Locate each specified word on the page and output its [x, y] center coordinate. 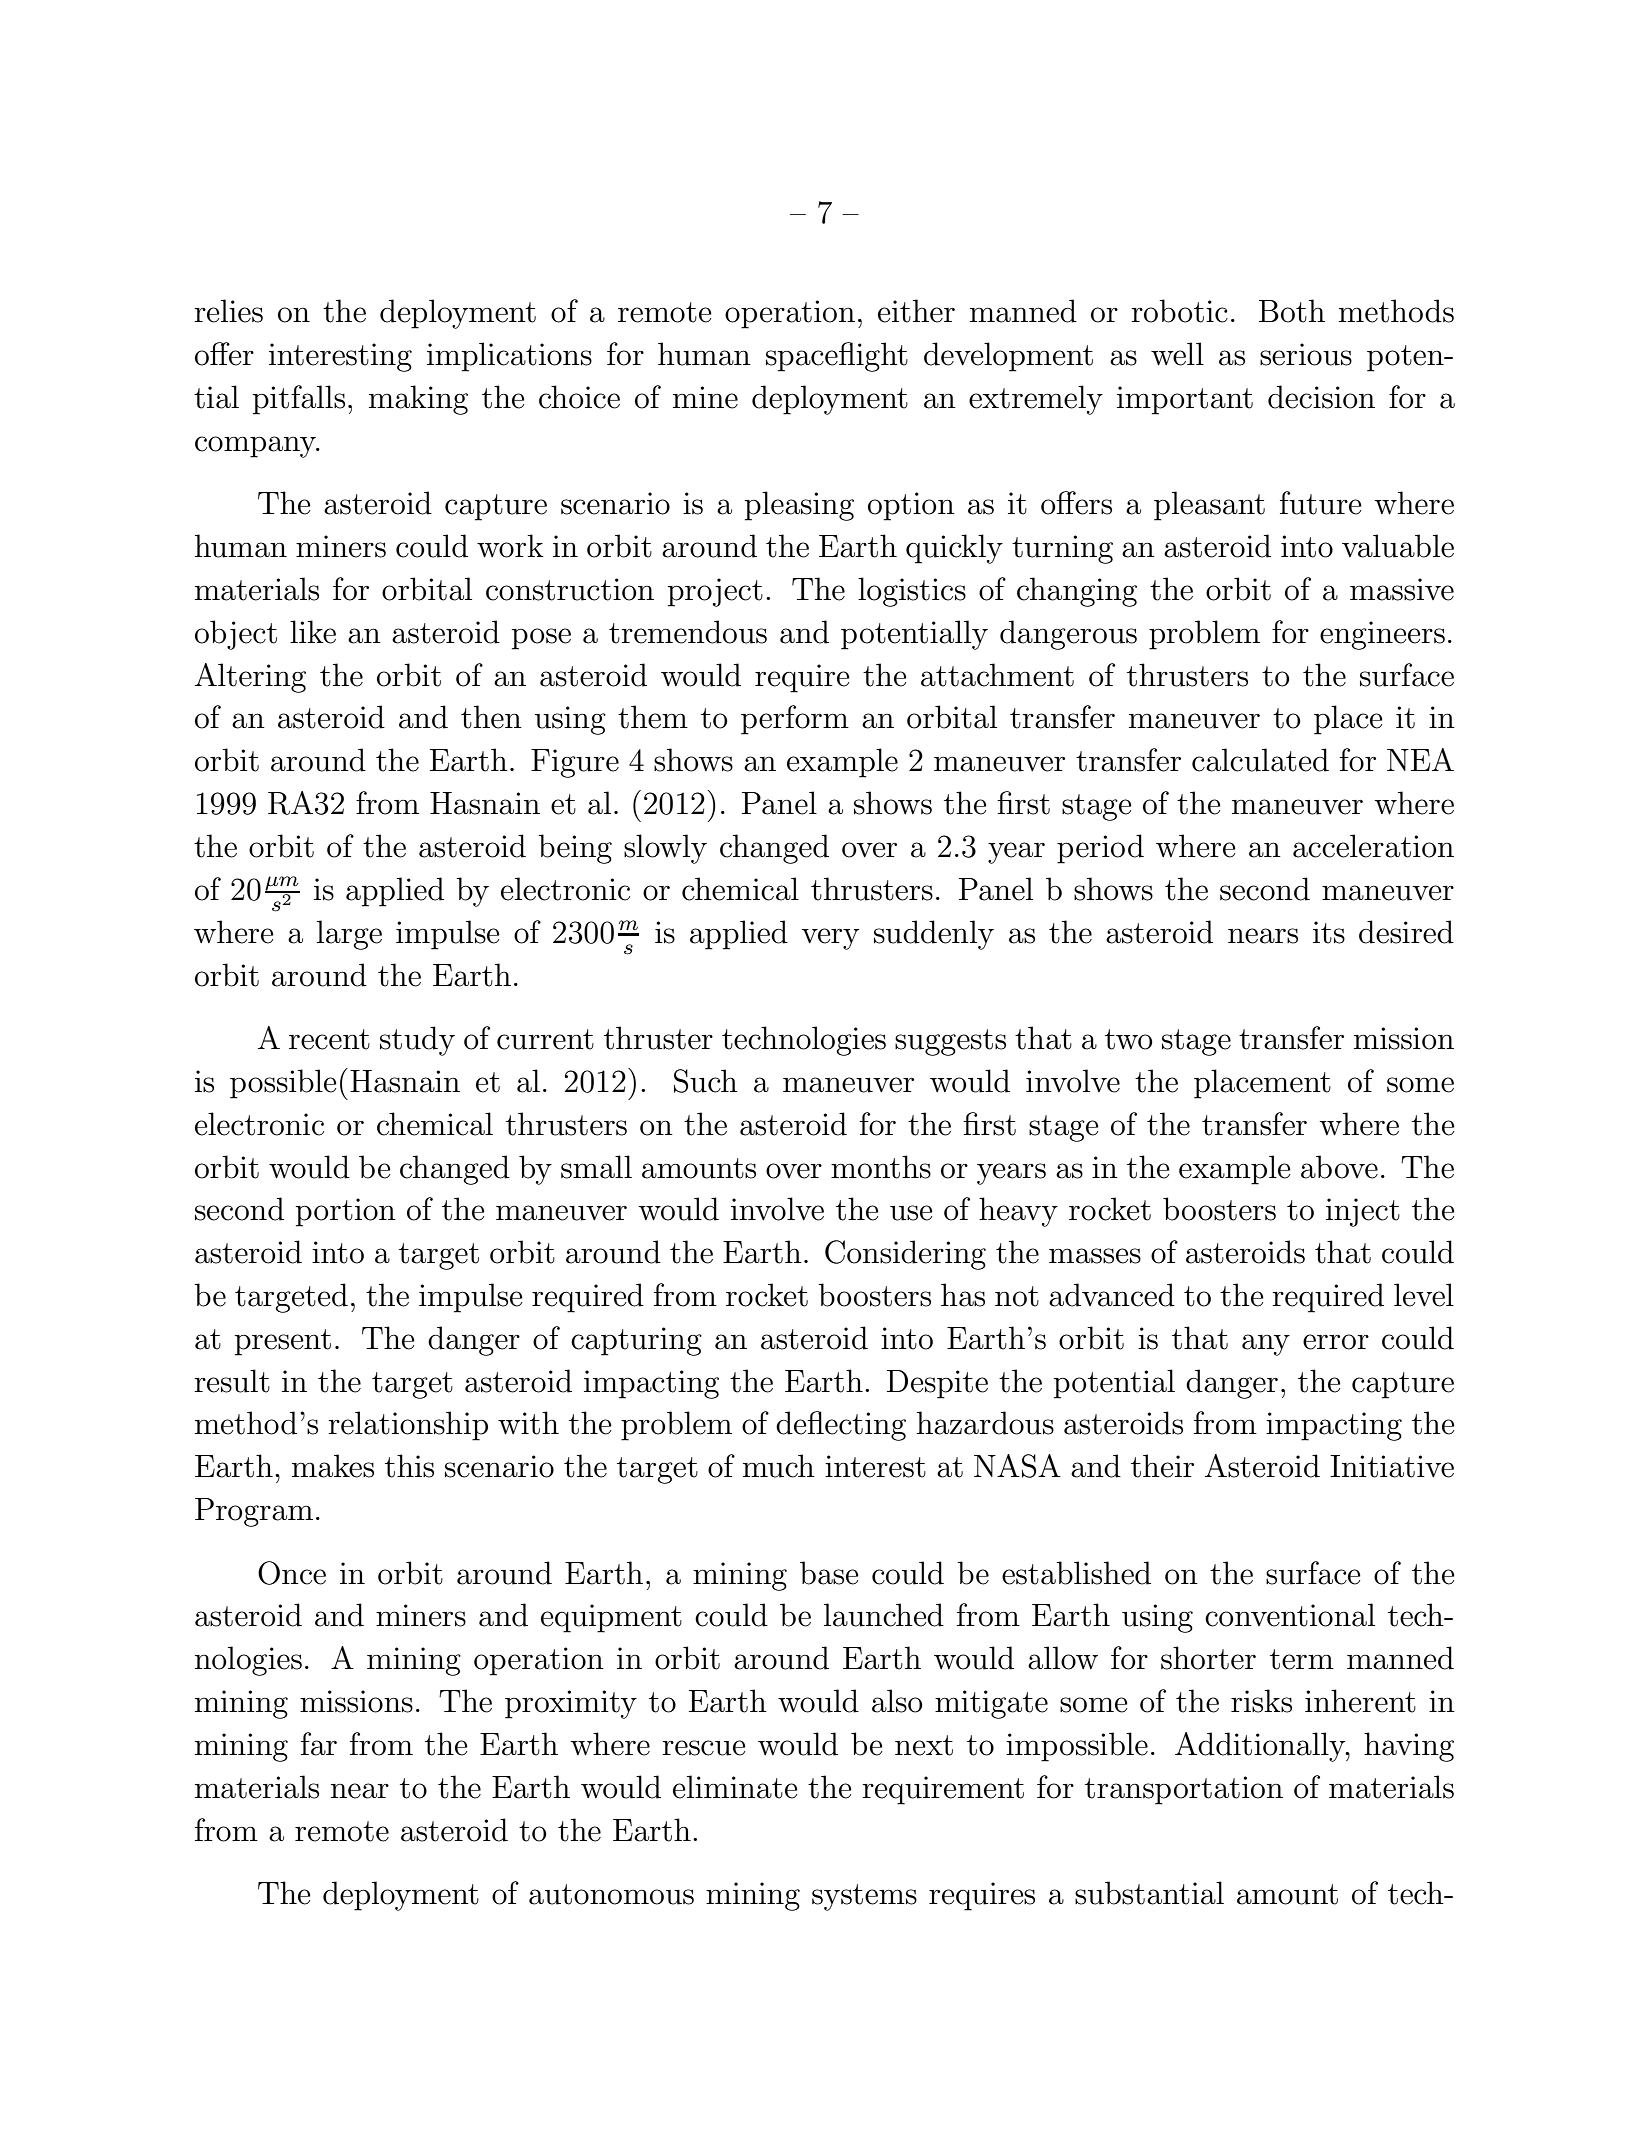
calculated [1260, 760]
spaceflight [837, 357]
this [409, 1466]
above [1339, 1167]
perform [795, 720]
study [417, 1041]
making [418, 400]
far [319, 1744]
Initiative [1392, 1466]
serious [1306, 354]
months [881, 1167]
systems [864, 1897]
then [491, 717]
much [779, 1466]
